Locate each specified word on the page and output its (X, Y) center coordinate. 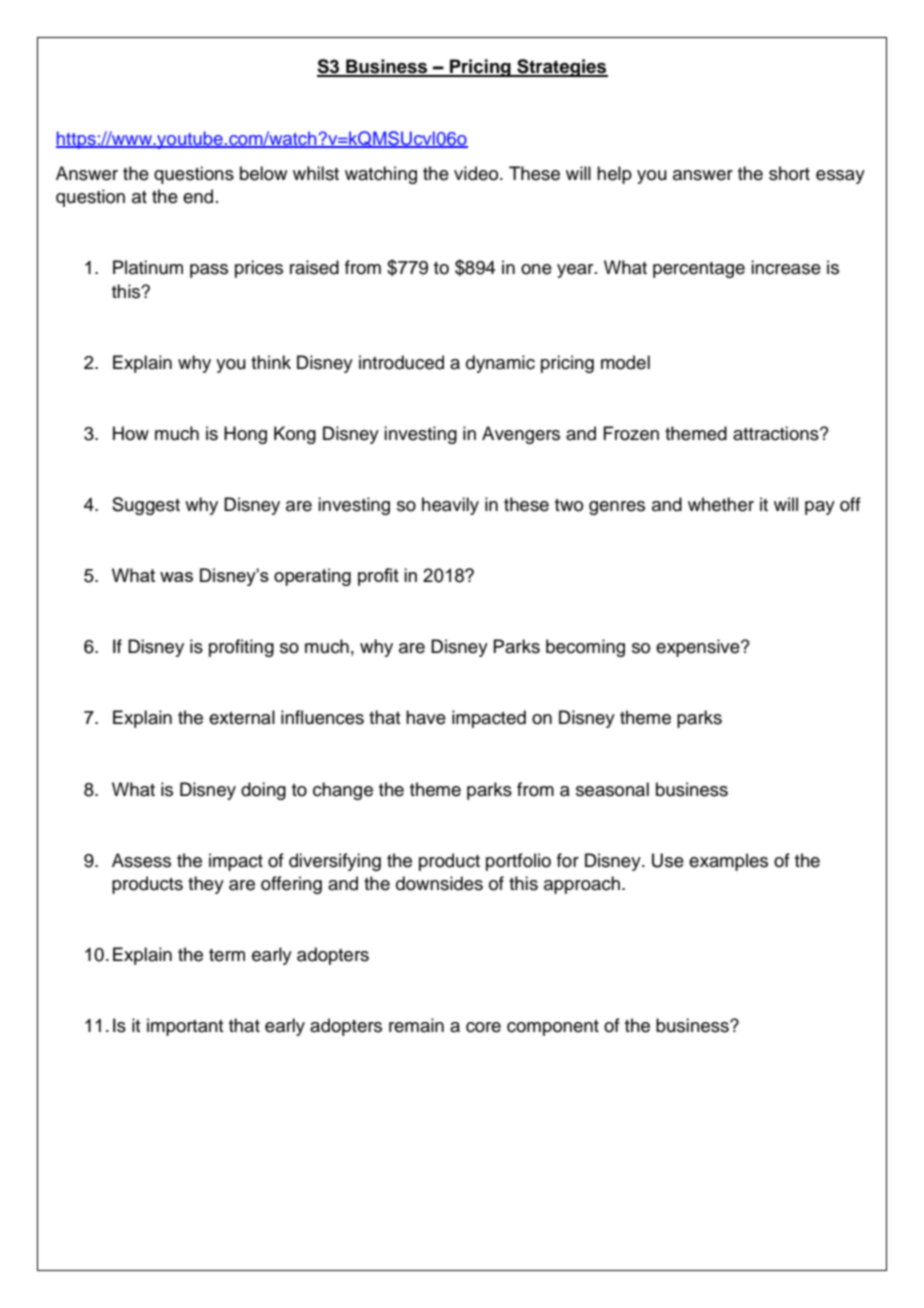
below (263, 173)
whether (721, 504)
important (185, 1027)
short (789, 173)
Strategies (561, 68)
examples (728, 862)
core (483, 1027)
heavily (450, 506)
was (176, 577)
